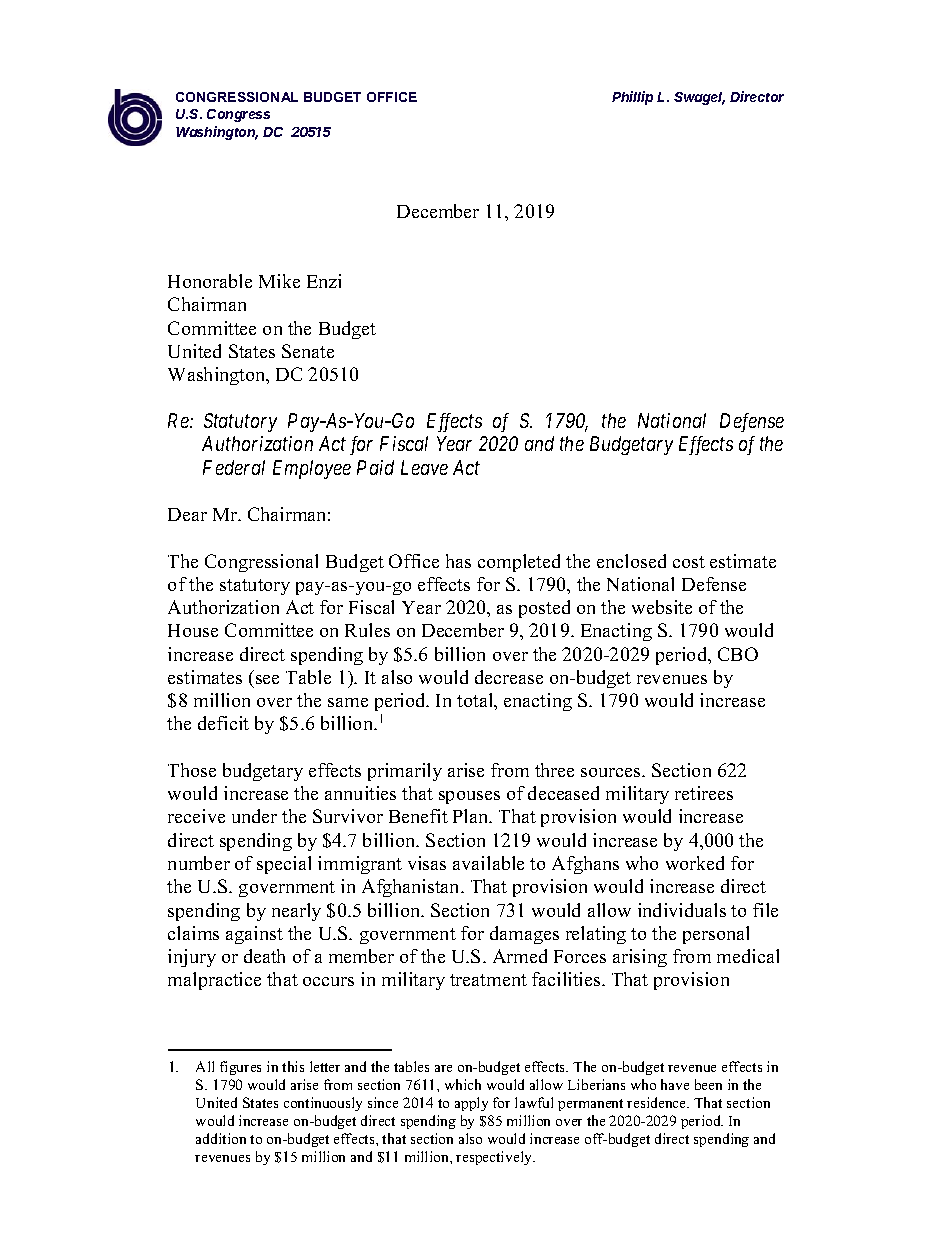 The width and height of the screenshot is (952, 1233). Describe the element at coordinates (469, 797) in the screenshot. I see `spouses` at that location.
